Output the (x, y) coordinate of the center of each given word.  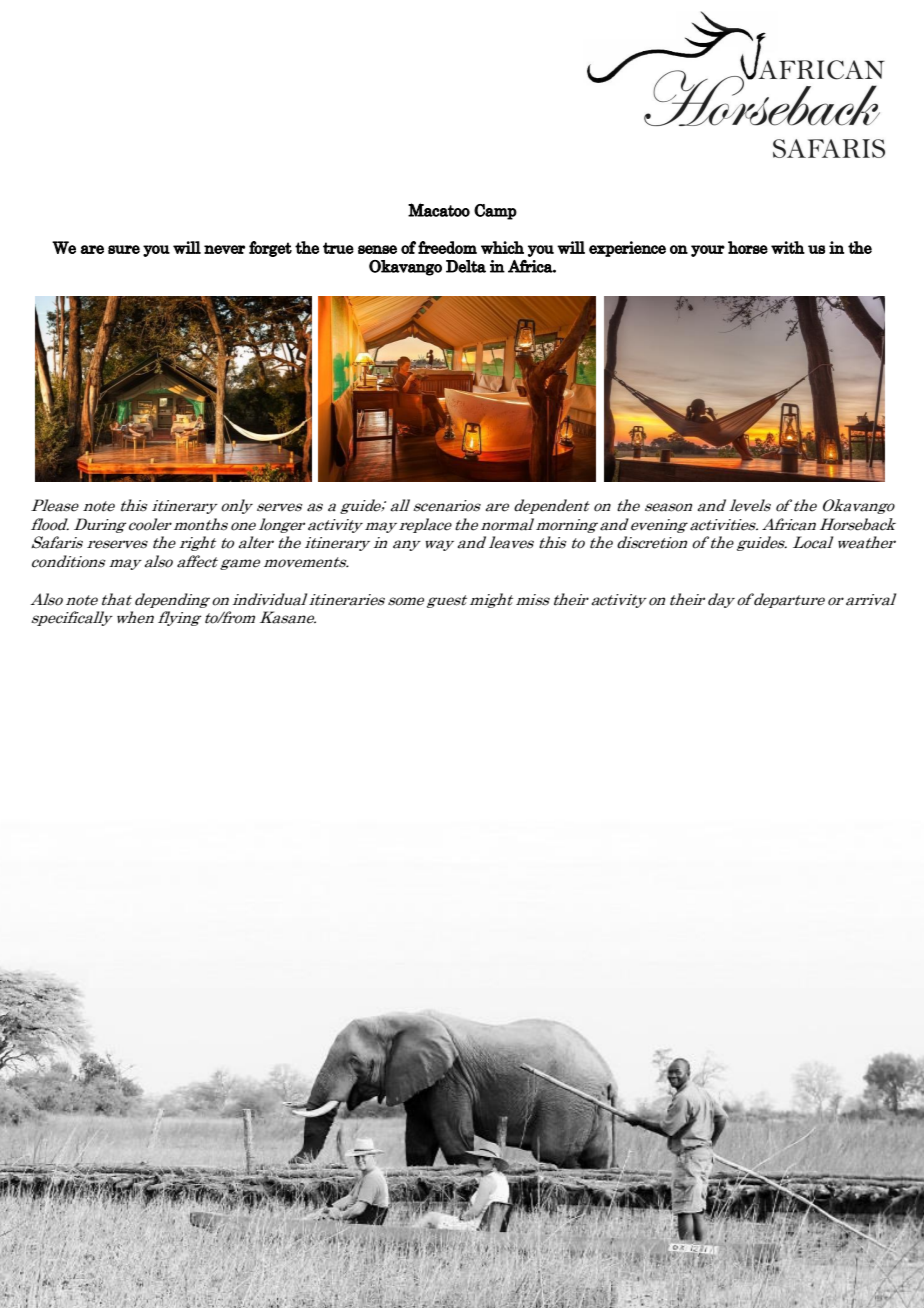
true (338, 248)
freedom (447, 247)
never (224, 249)
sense (377, 249)
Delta (466, 266)
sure (124, 249)
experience (627, 249)
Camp (495, 212)
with (788, 247)
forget (270, 249)
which (502, 247)
